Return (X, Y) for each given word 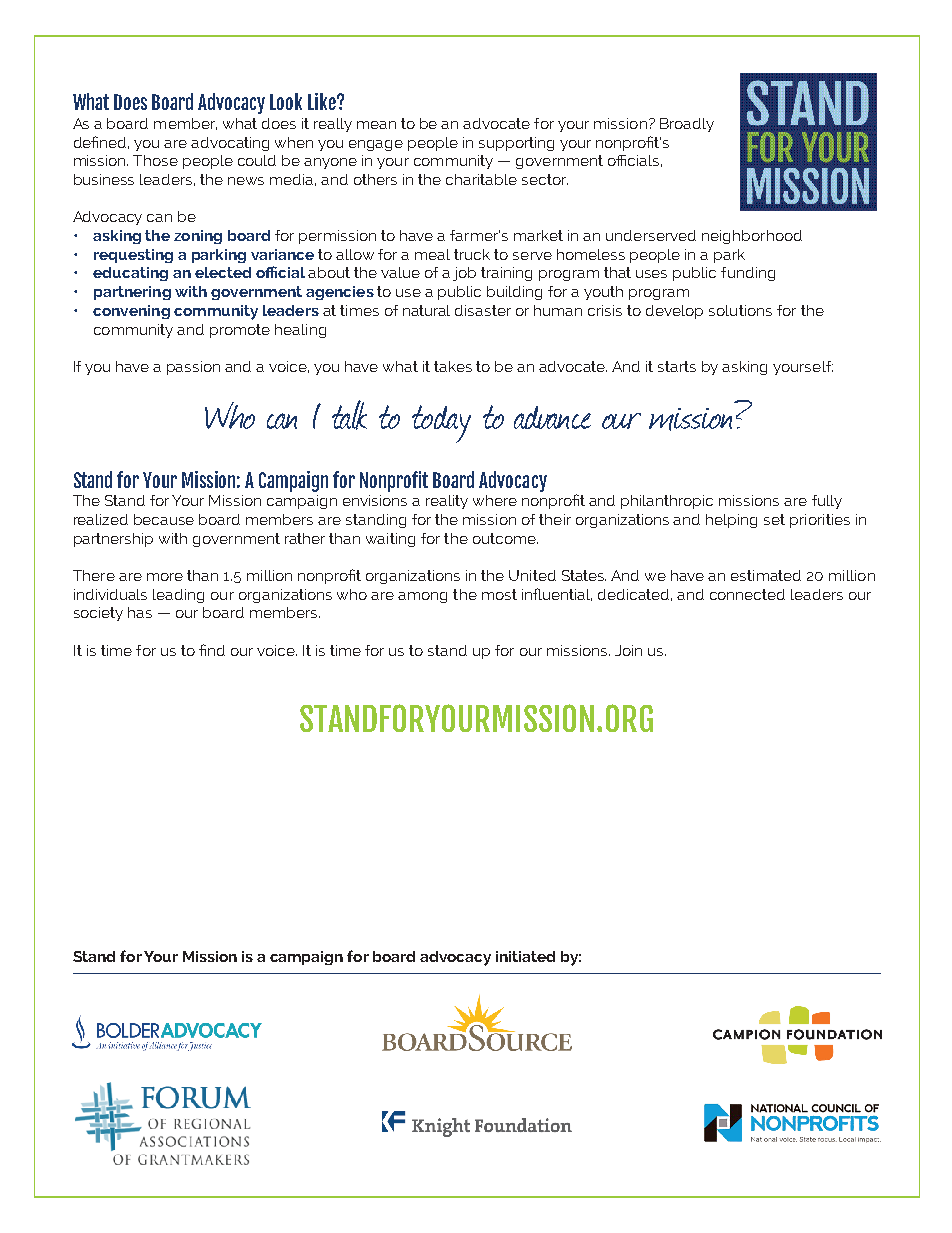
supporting (516, 144)
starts (677, 366)
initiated (525, 956)
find (212, 650)
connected (747, 594)
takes (453, 366)
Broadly (687, 125)
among (422, 597)
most (499, 594)
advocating (230, 144)
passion (193, 368)
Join (628, 650)
